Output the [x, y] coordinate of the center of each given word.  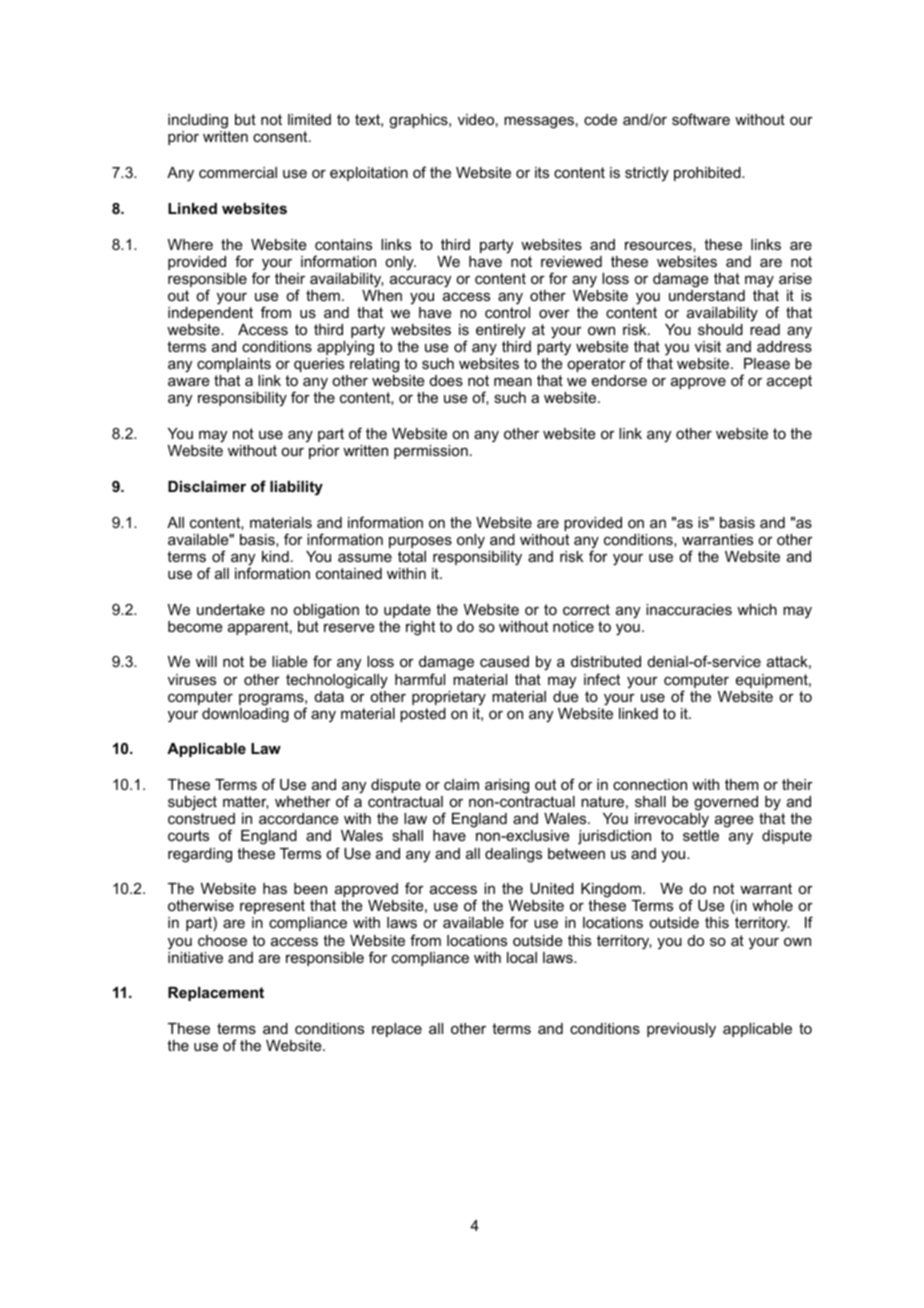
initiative [195, 957]
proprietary [449, 698]
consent [281, 136]
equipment [773, 681]
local [522, 957]
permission [431, 452]
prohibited [708, 174]
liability [296, 488]
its [542, 172]
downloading [245, 715]
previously [681, 1030]
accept [789, 382]
